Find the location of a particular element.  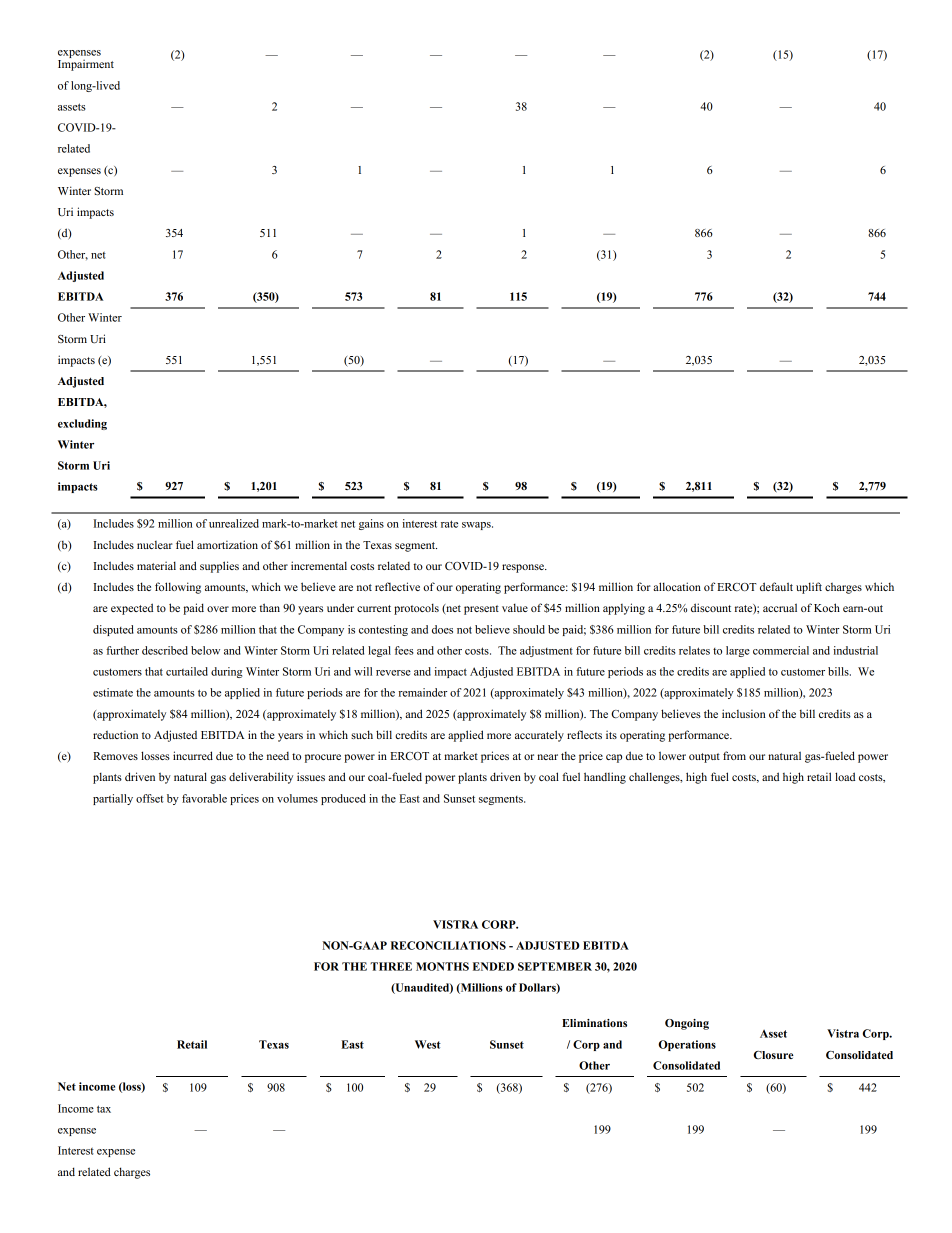

Impairment is located at coordinates (86, 64).
